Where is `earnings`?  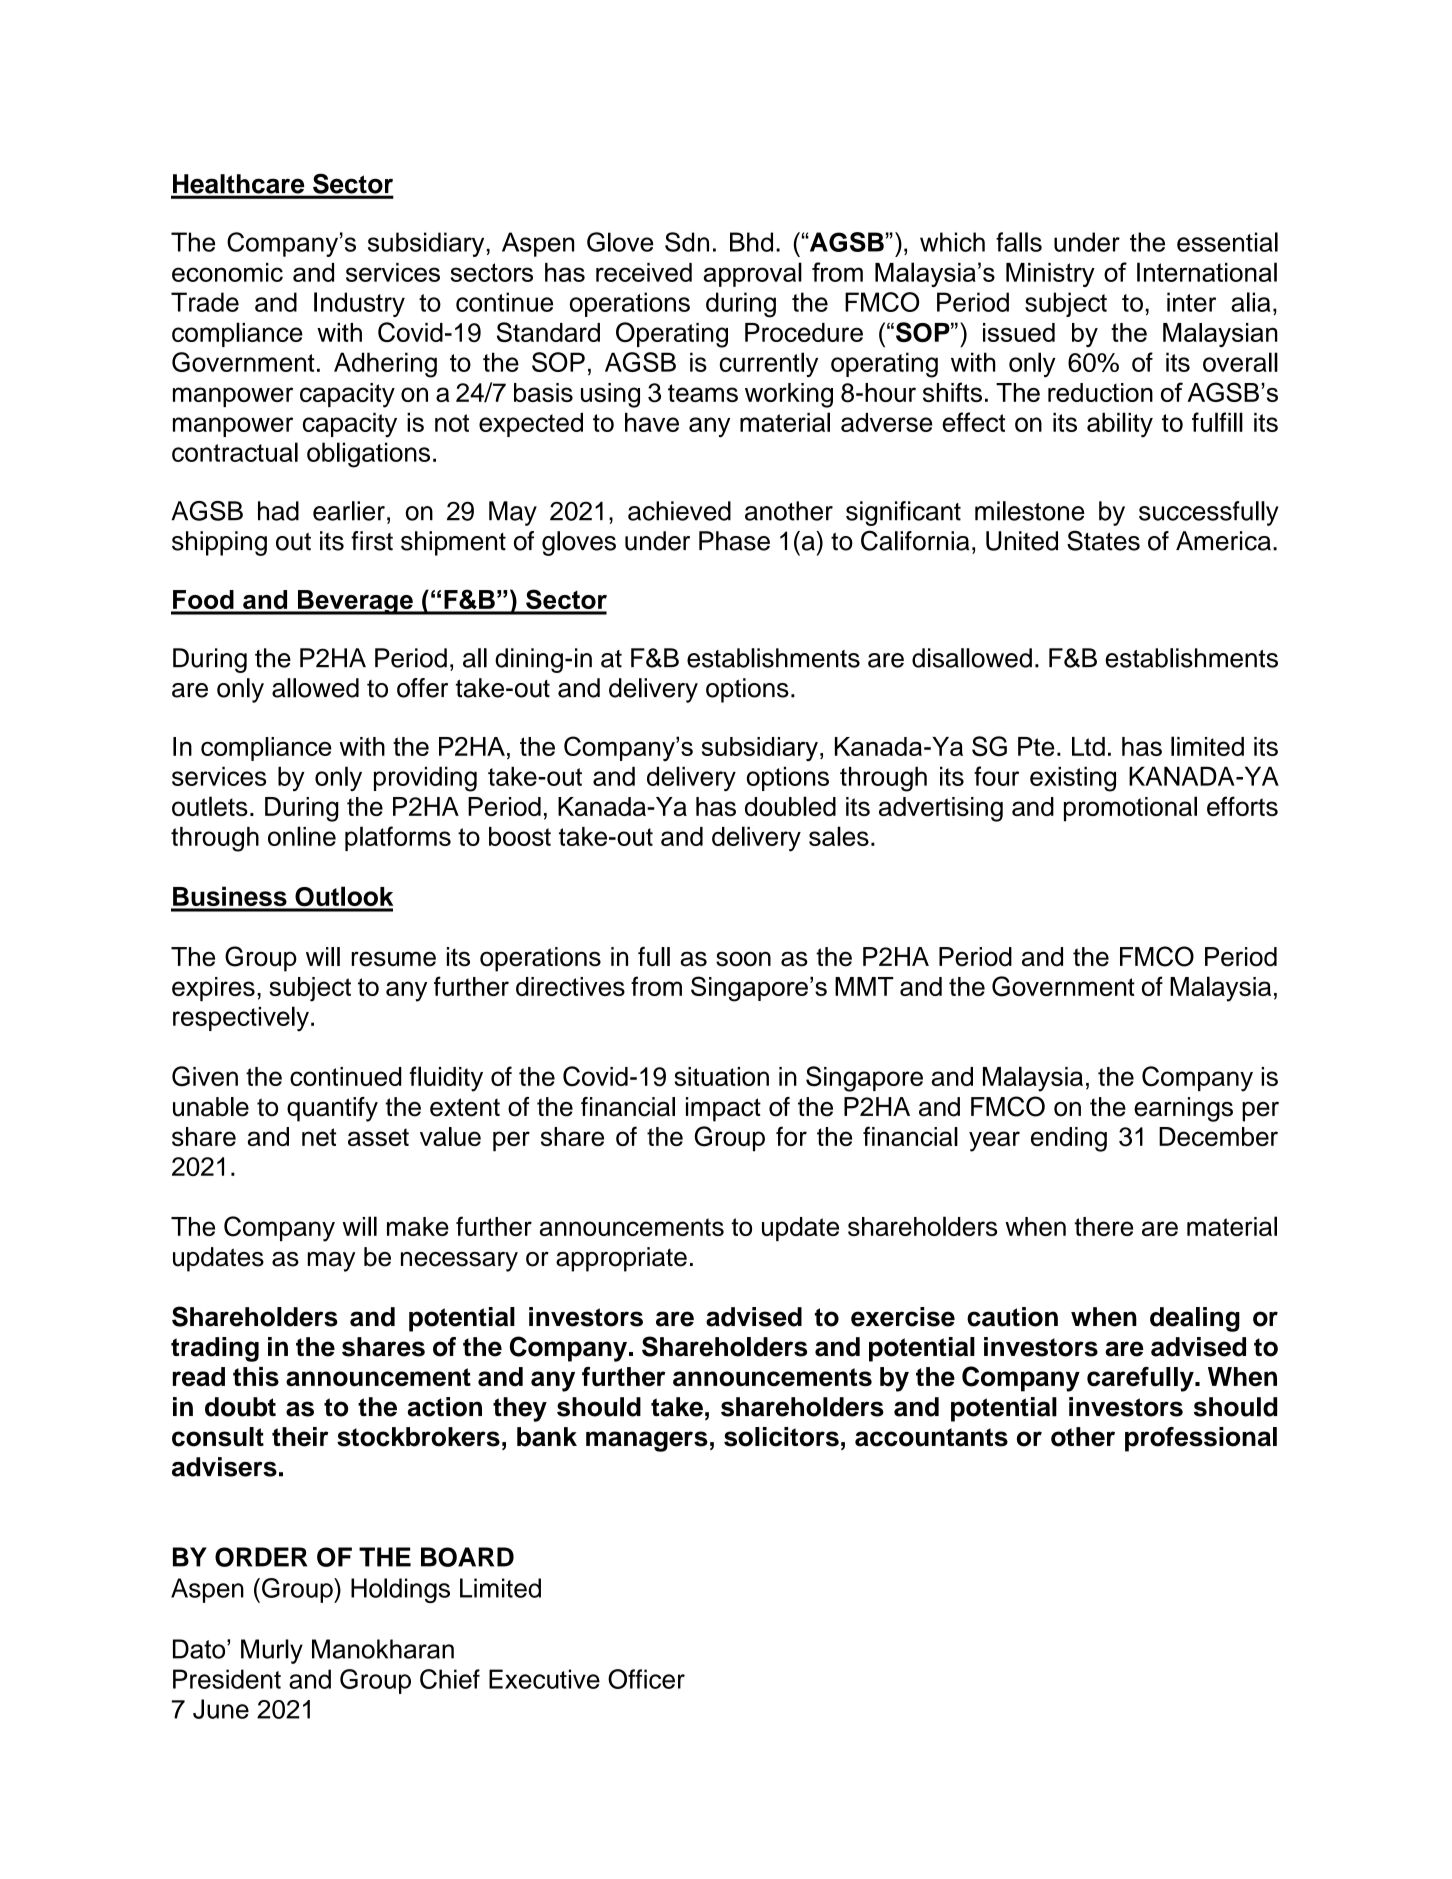
earnings is located at coordinates (1183, 1109).
